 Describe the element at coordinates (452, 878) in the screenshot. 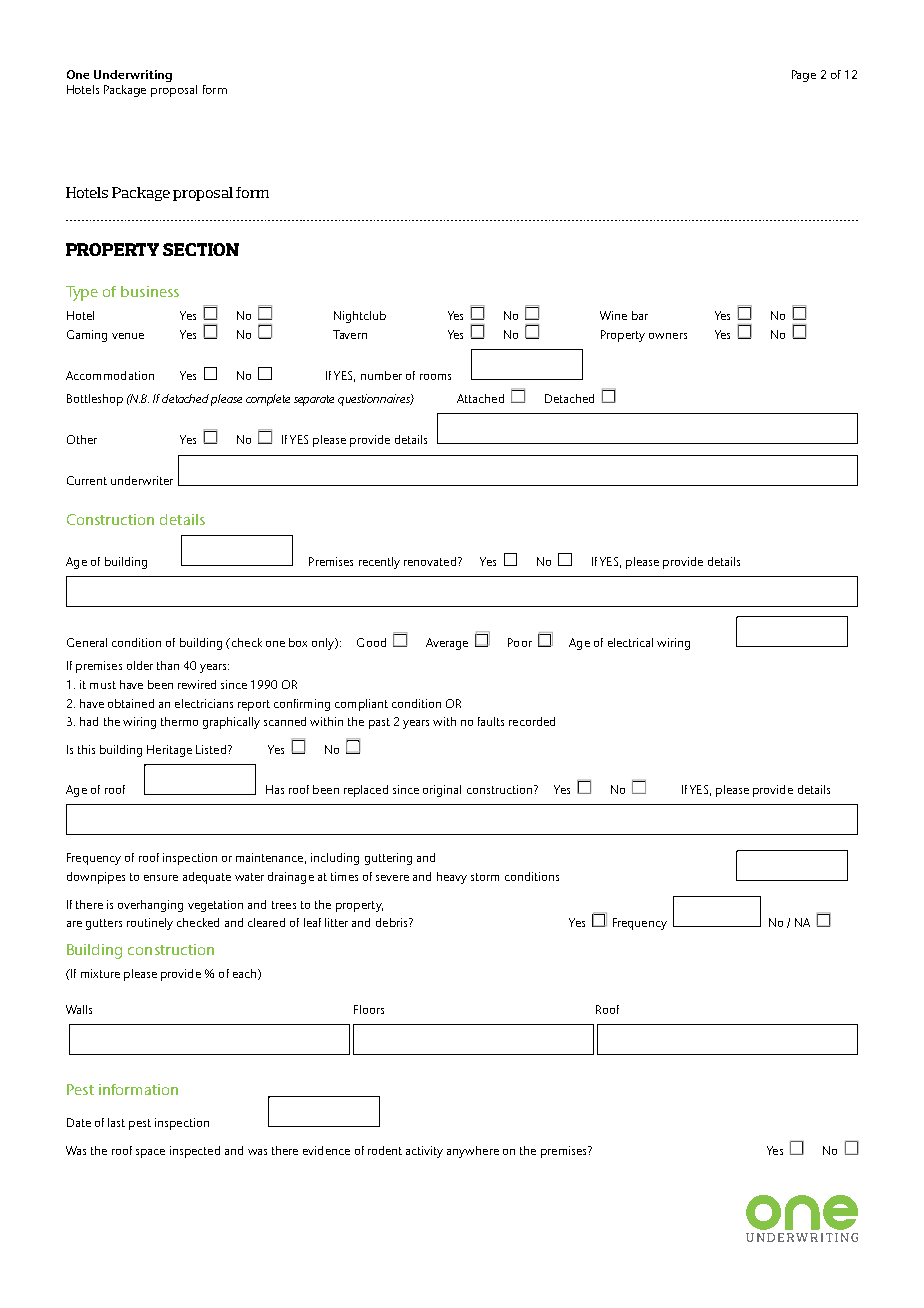

I see `heavy` at that location.
